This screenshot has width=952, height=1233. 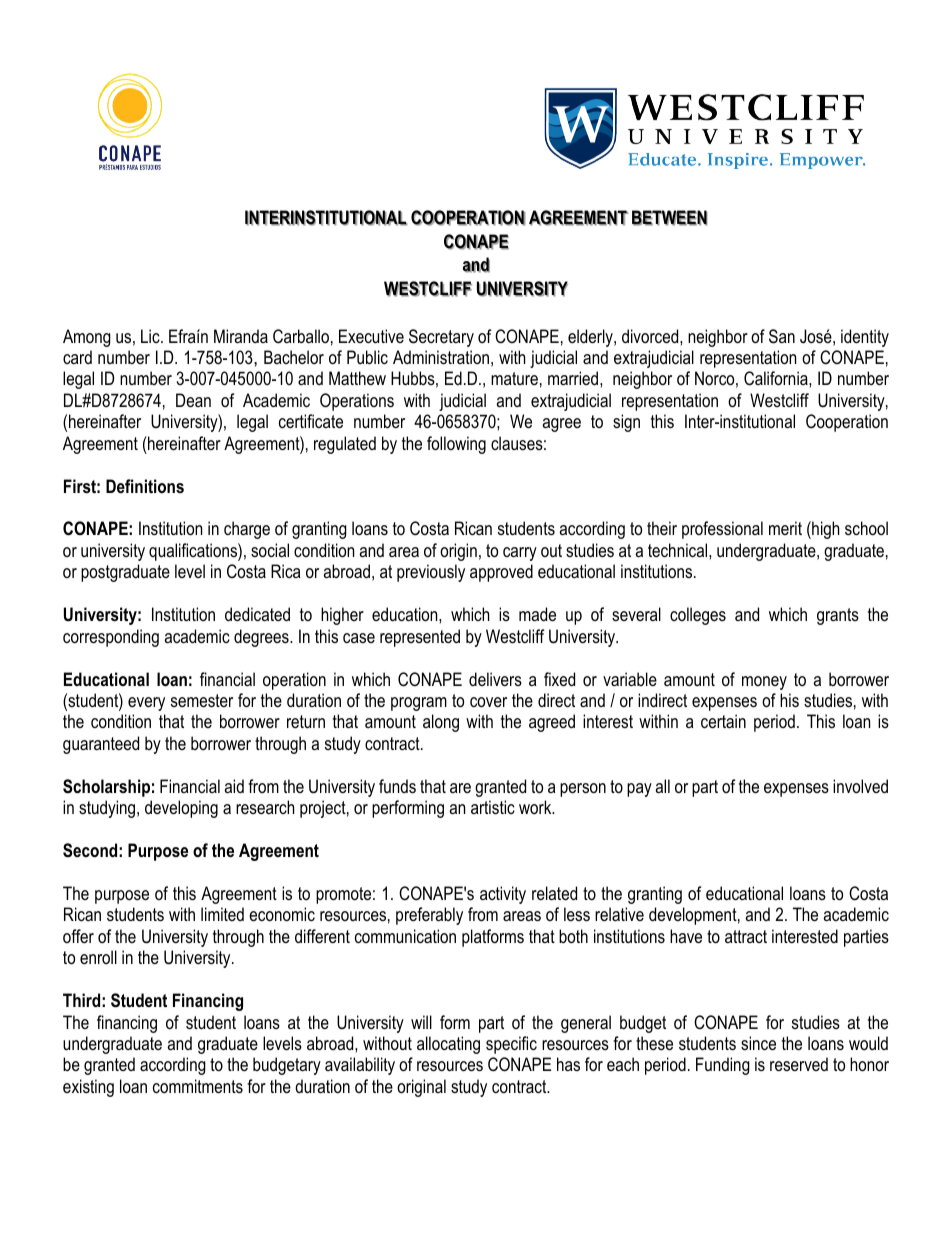 What do you see at coordinates (448, 1045) in the screenshot?
I see `allocating` at bounding box center [448, 1045].
